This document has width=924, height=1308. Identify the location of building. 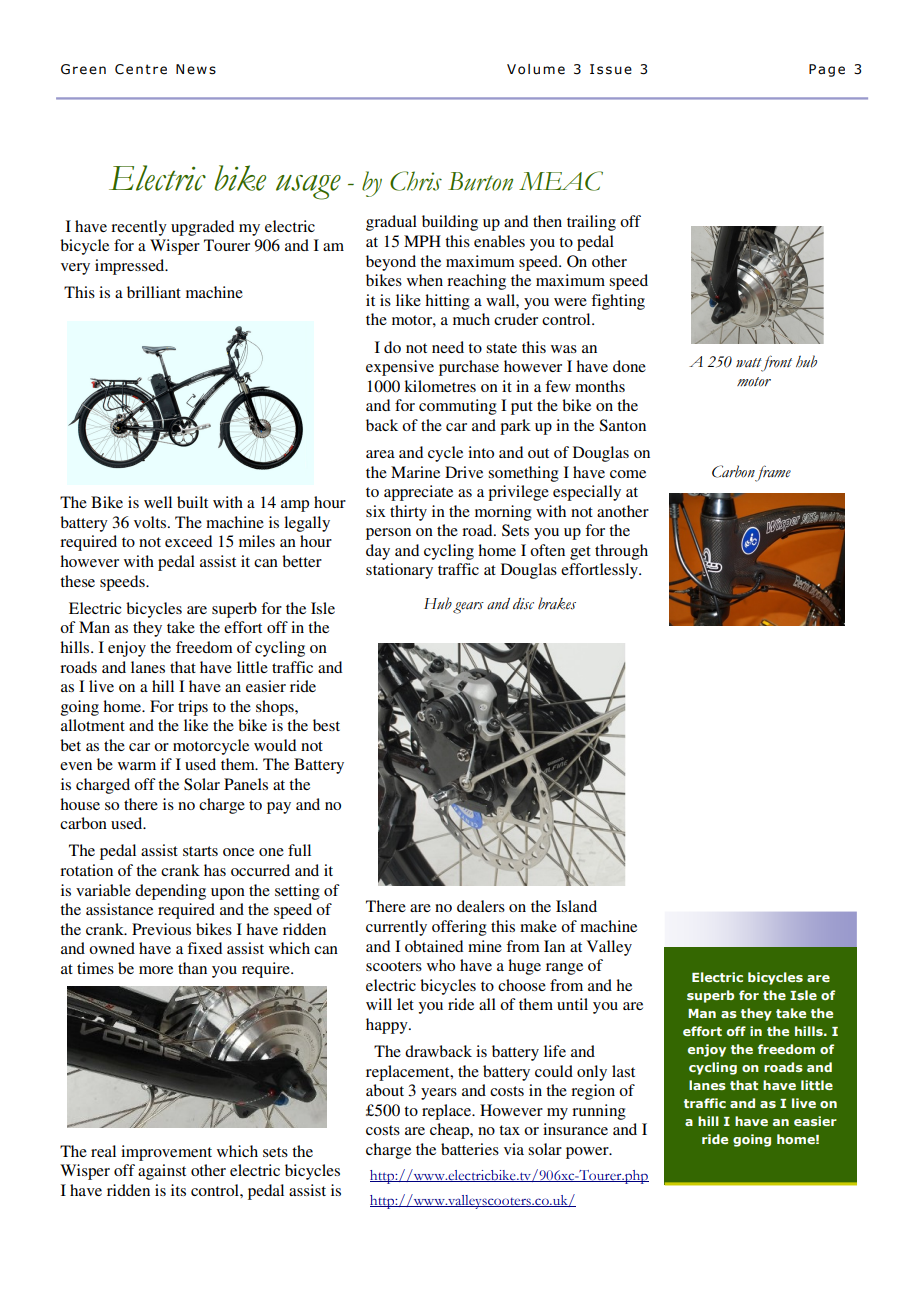
(450, 223).
